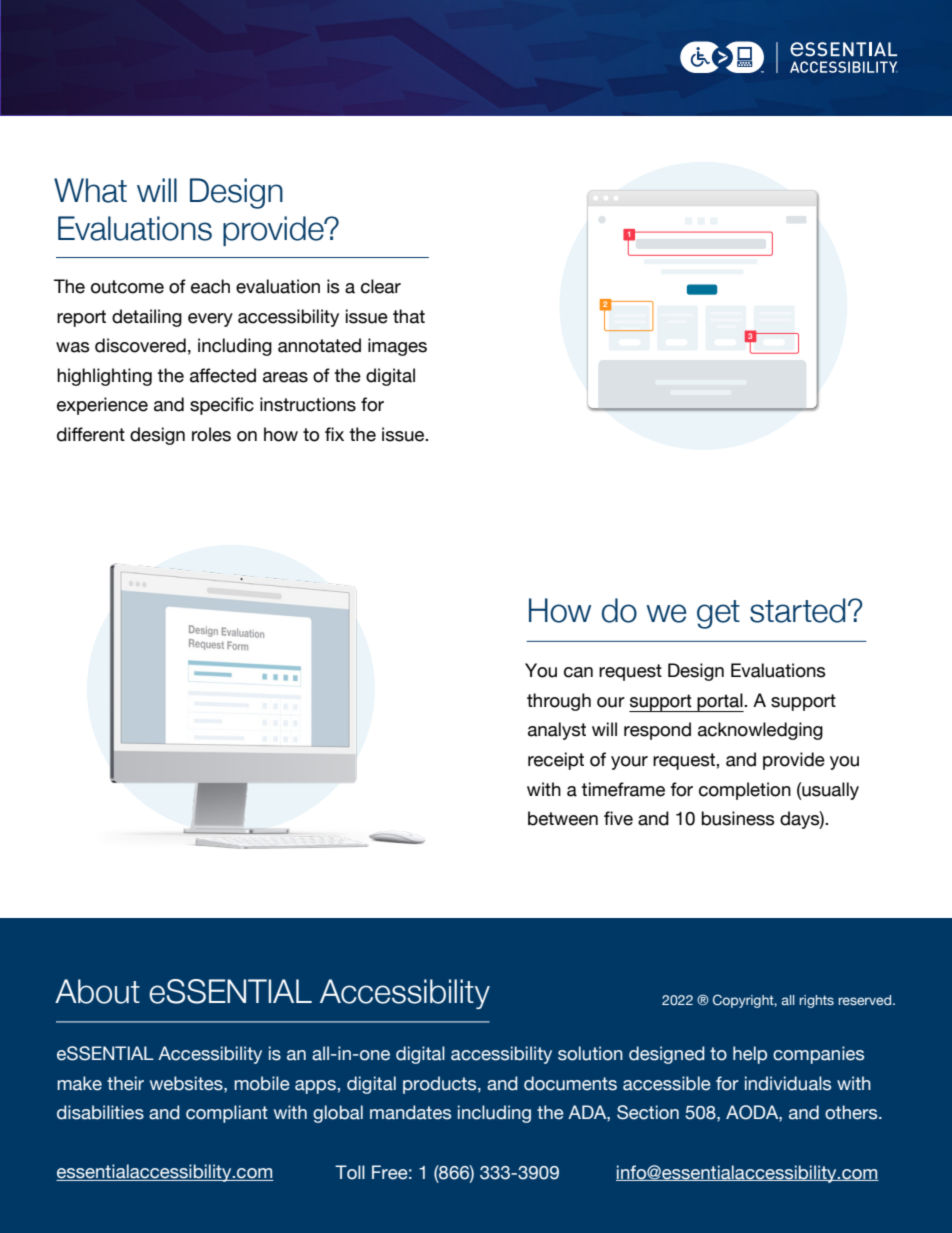 The width and height of the screenshot is (952, 1233). What do you see at coordinates (409, 316) in the screenshot?
I see `that` at bounding box center [409, 316].
